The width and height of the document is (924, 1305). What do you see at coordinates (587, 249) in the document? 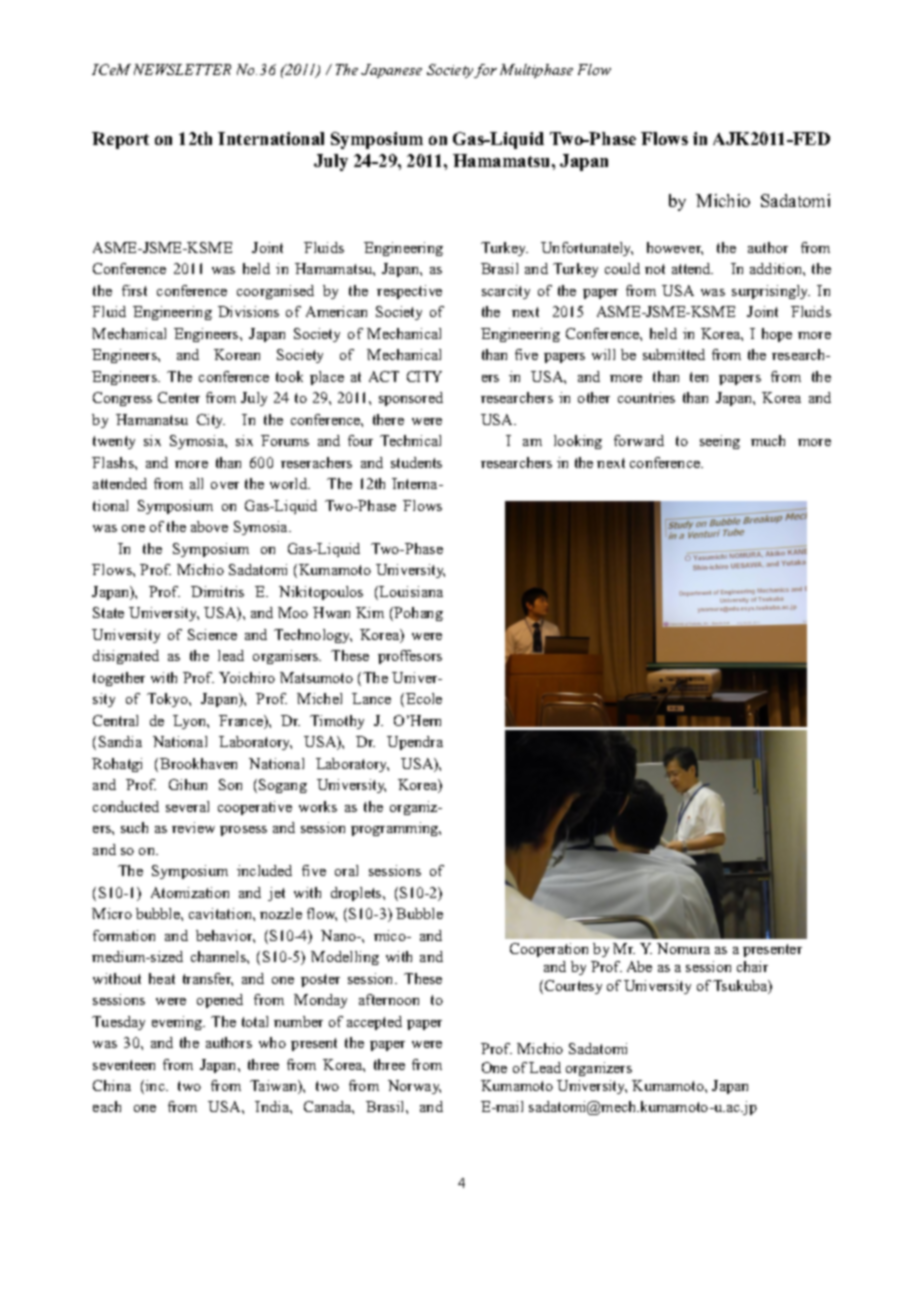
I see `Unfortunately` at bounding box center [587, 249].
